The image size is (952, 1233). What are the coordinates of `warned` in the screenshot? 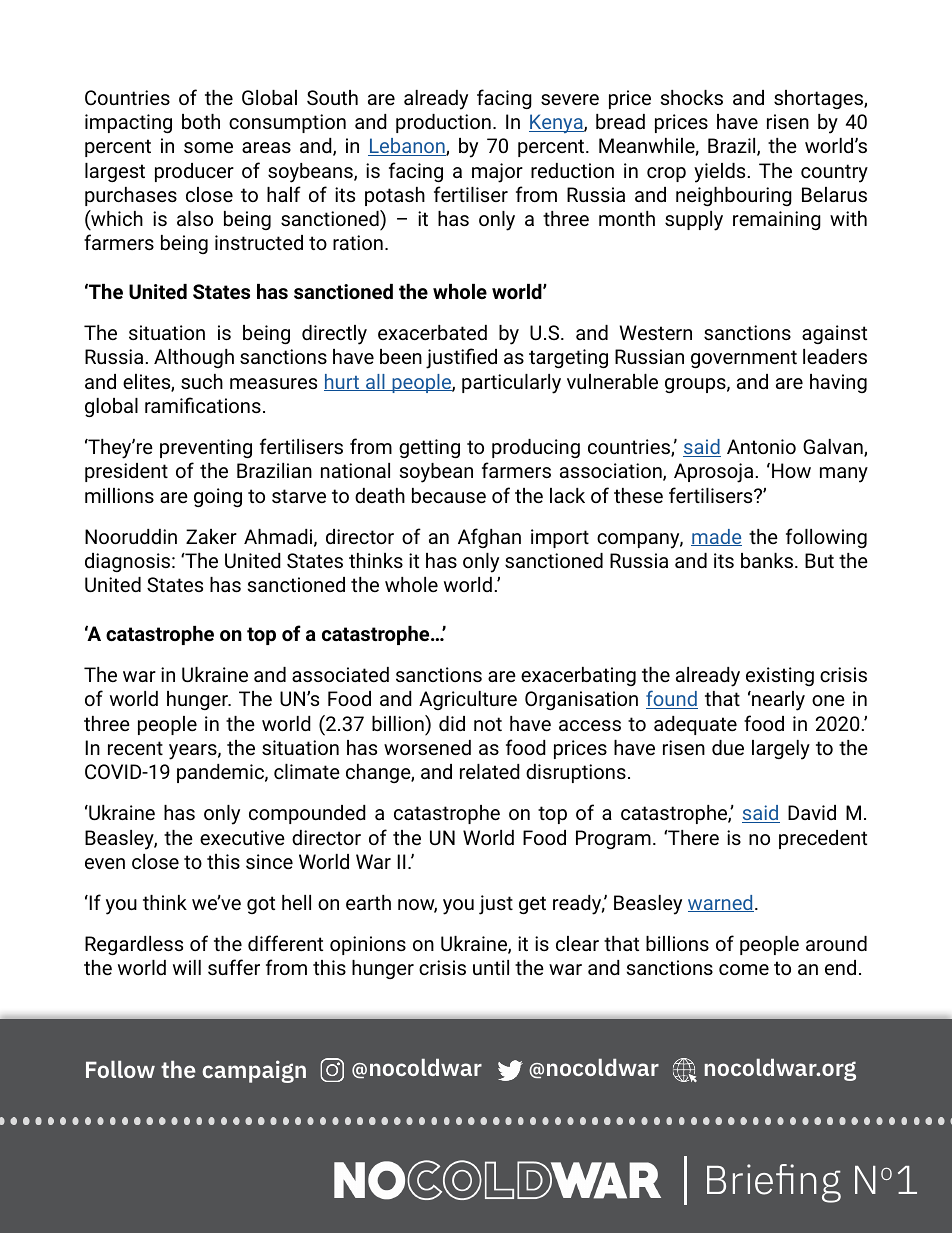 It's located at (721, 903).
